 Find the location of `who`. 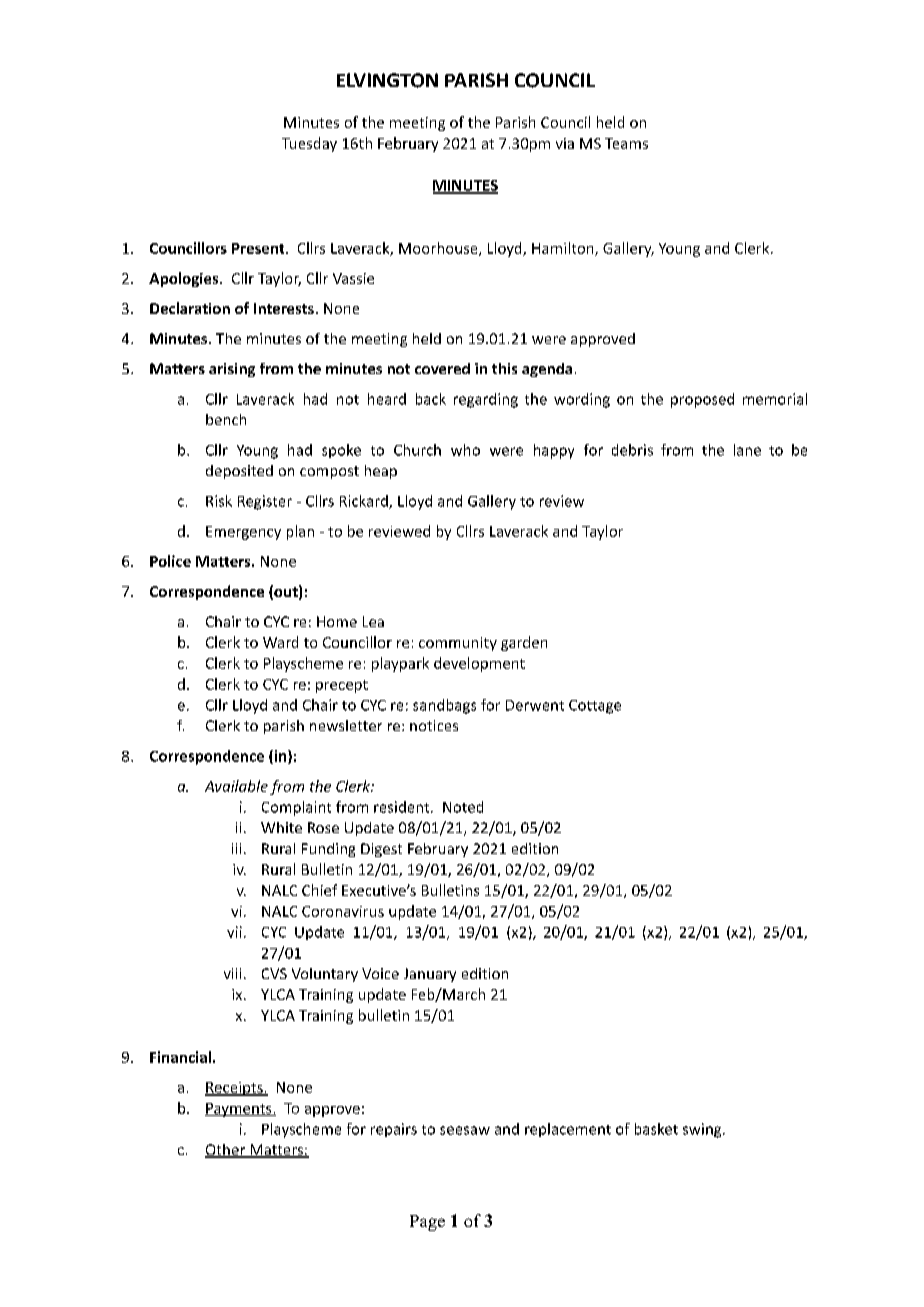

who is located at coordinates (465, 450).
